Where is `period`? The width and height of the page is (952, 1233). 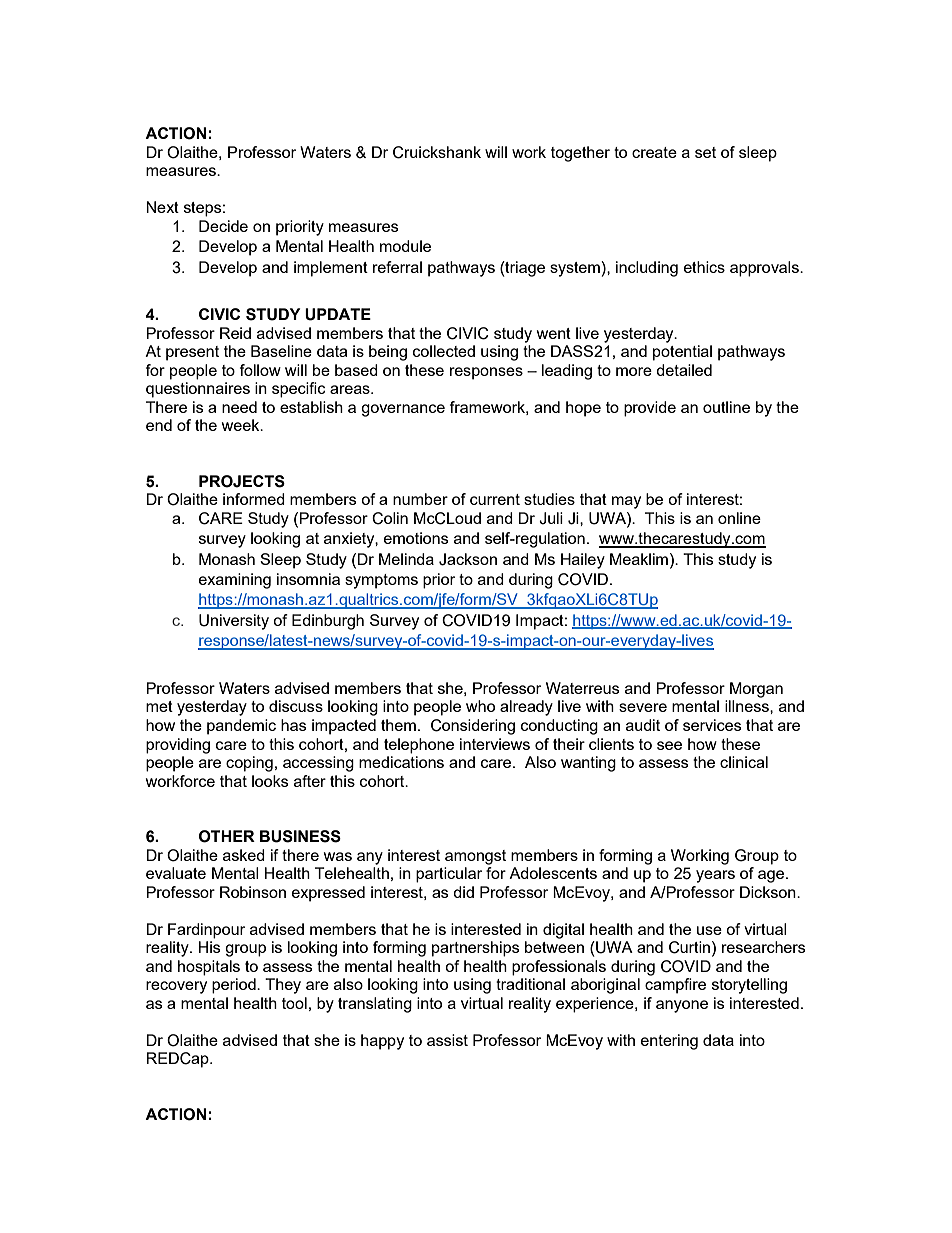
period is located at coordinates (235, 986).
